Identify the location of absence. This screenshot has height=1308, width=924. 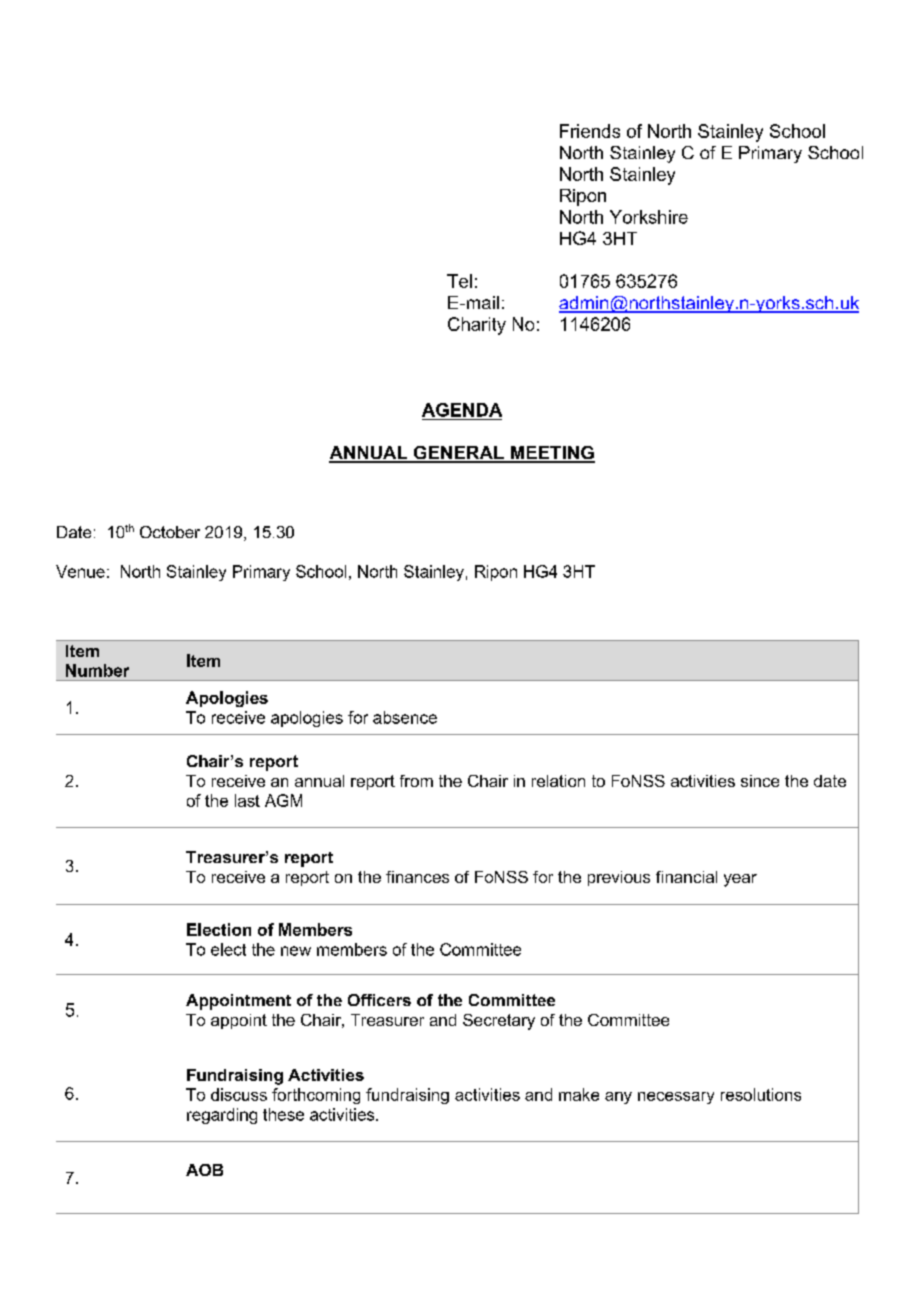
(405, 717).
